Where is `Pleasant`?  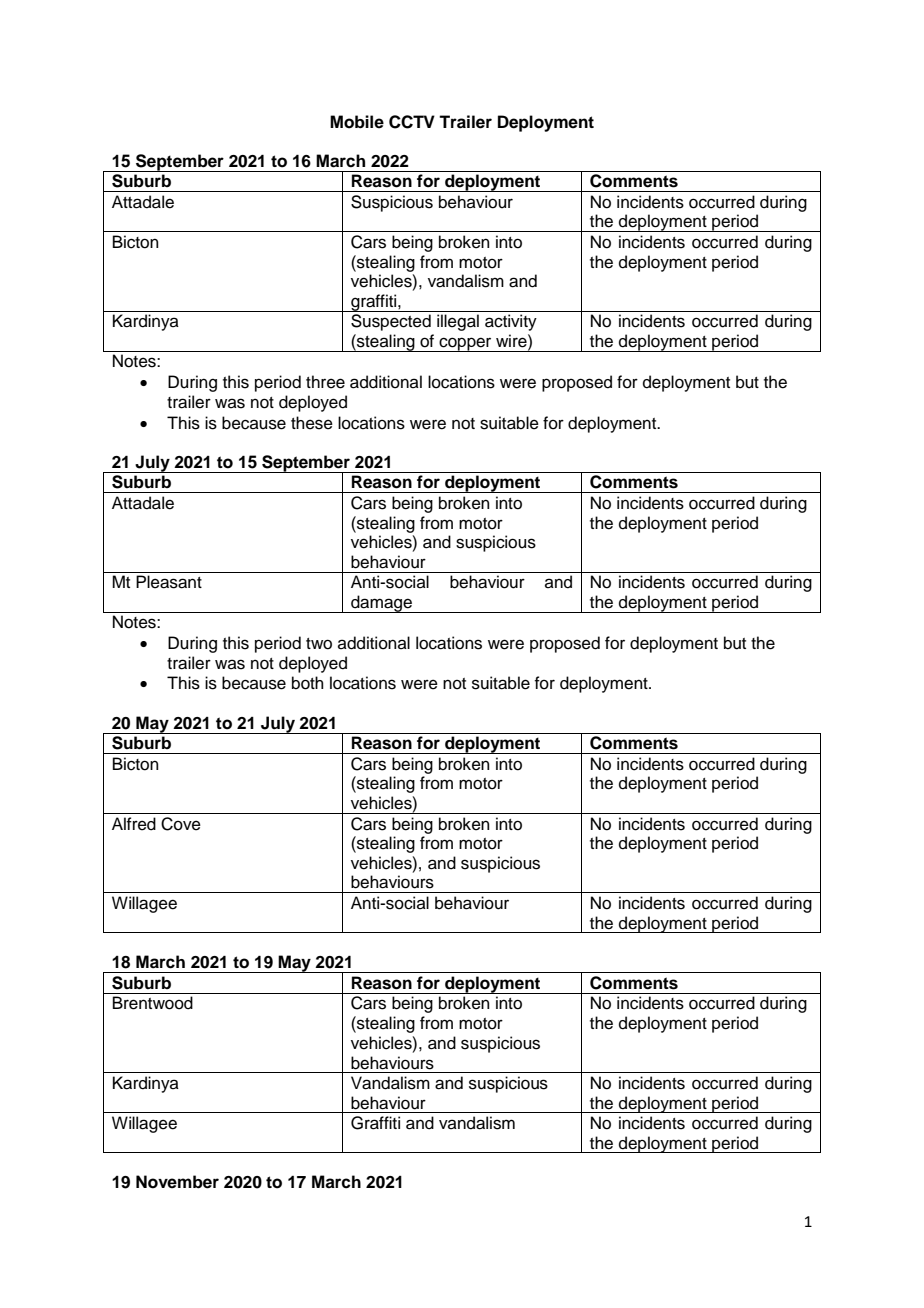
Pleasant is located at coordinates (169, 582).
